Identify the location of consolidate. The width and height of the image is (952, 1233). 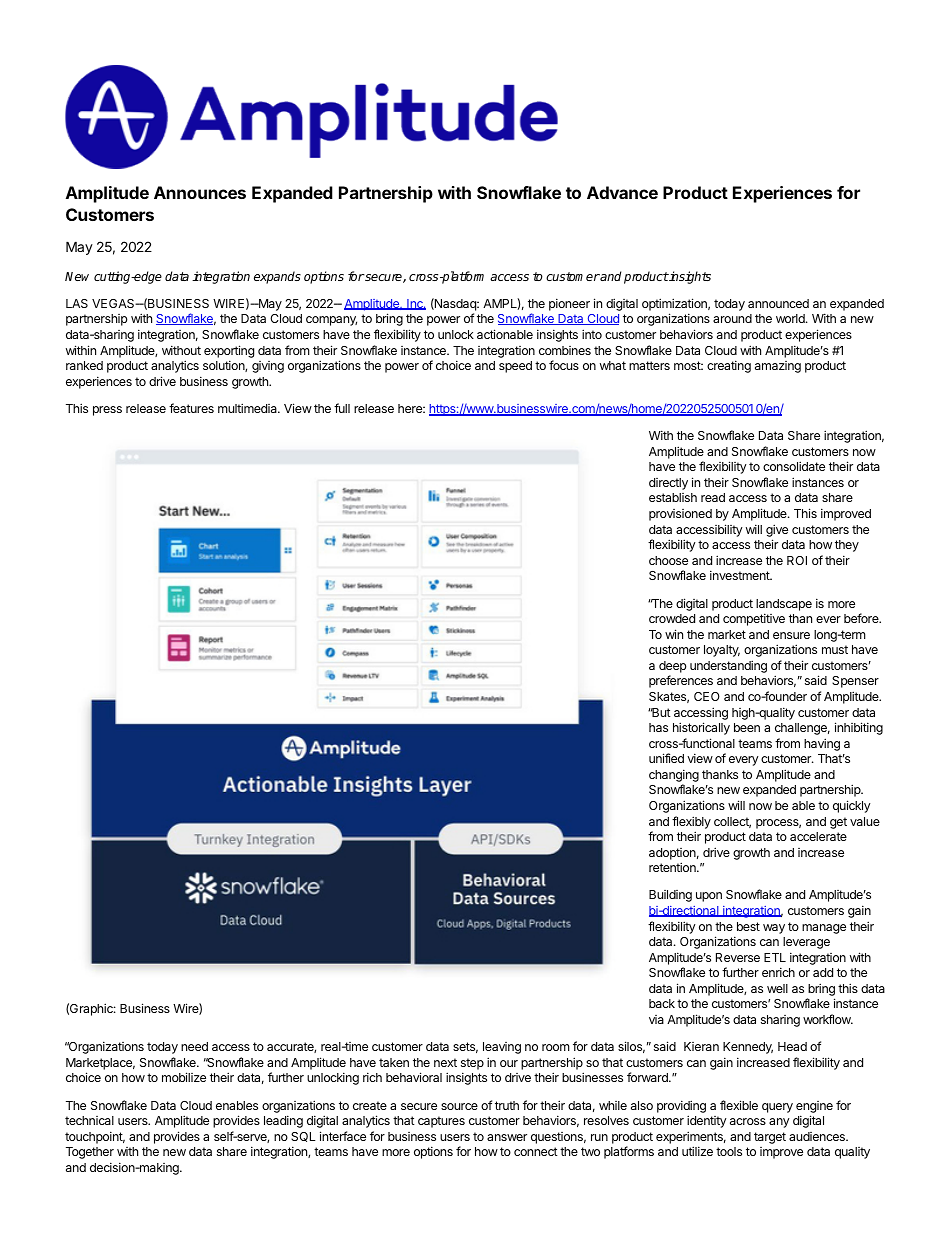
(794, 466).
